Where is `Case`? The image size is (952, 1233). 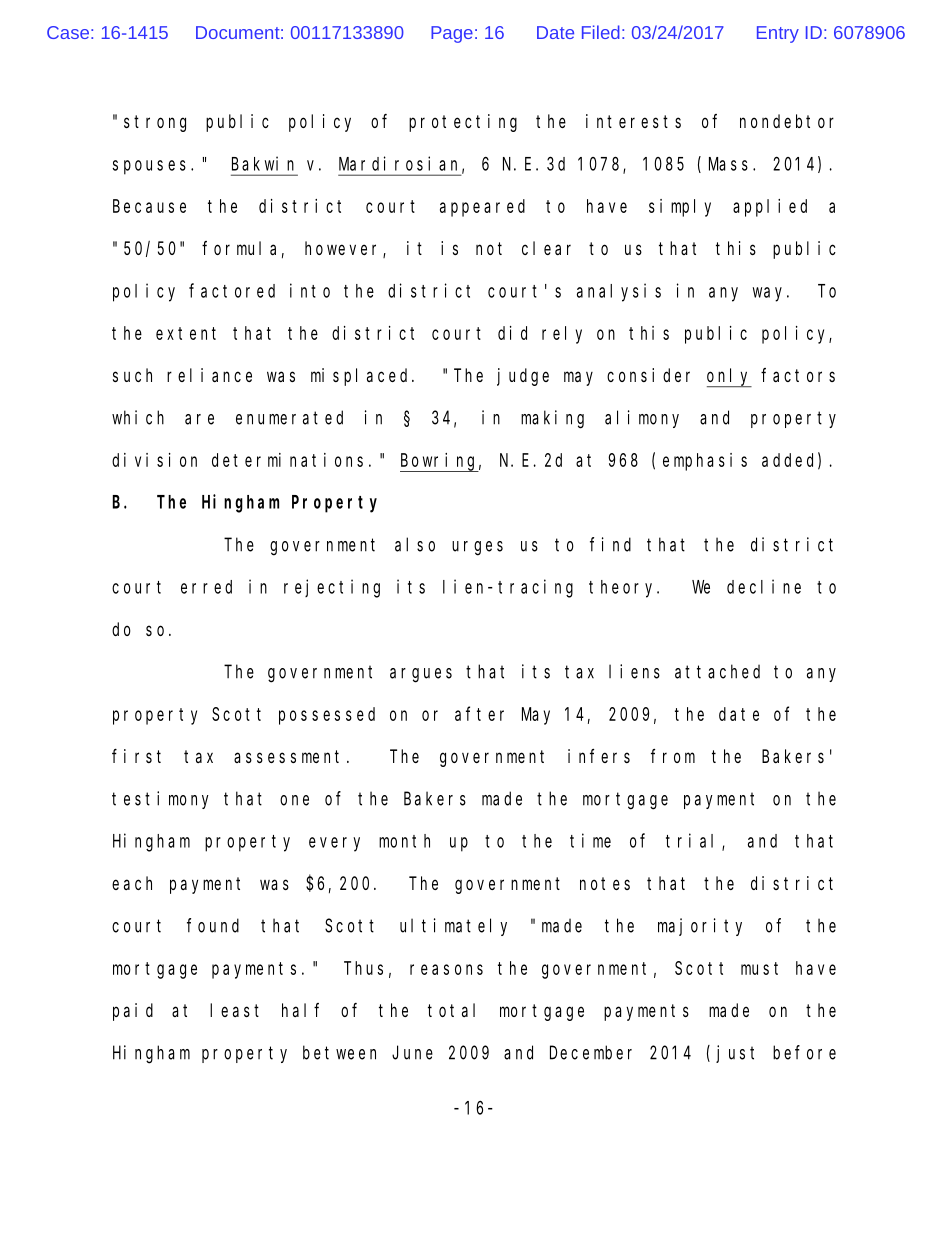
Case is located at coordinates (68, 32).
